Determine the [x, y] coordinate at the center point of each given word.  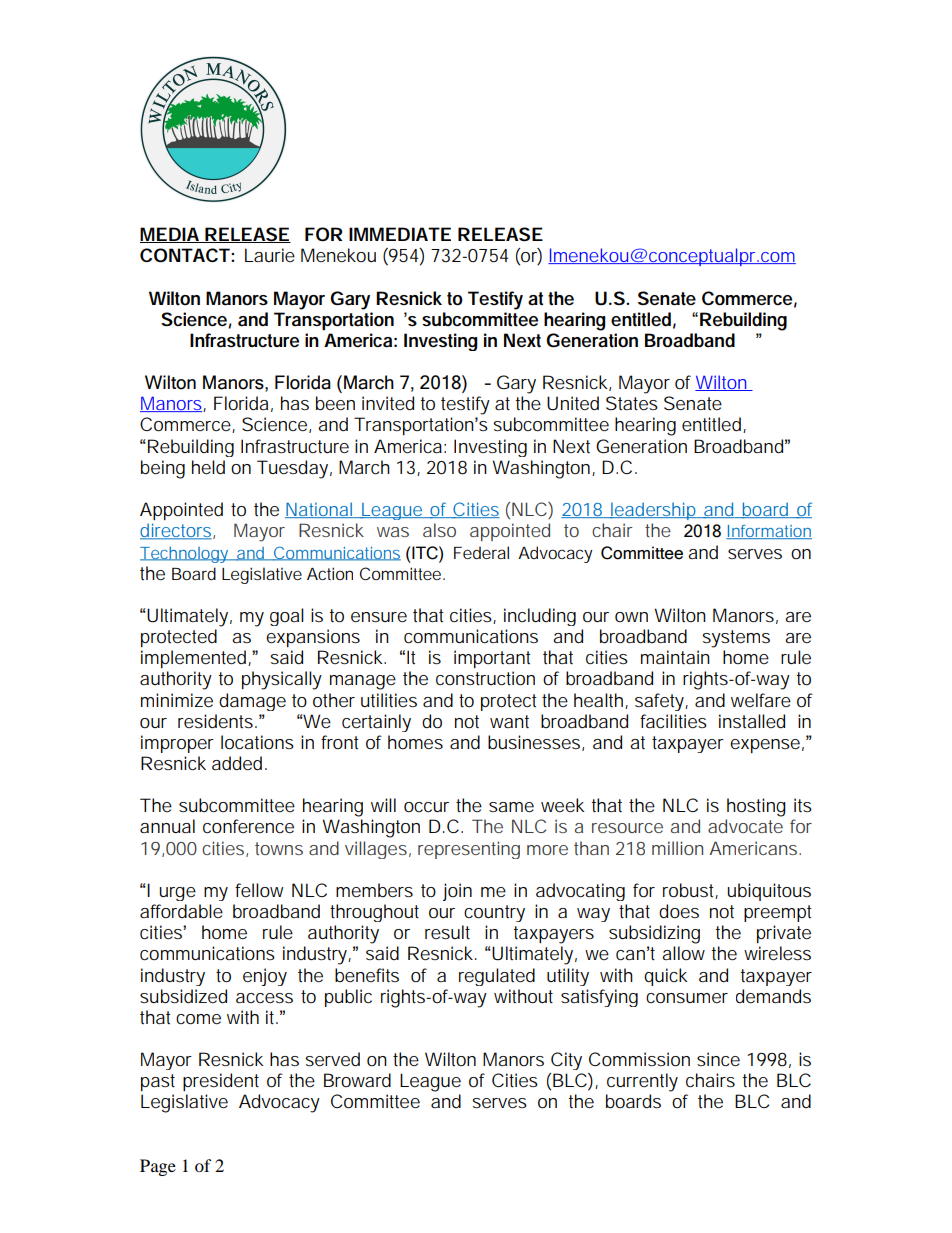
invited [388, 403]
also [439, 530]
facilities [673, 721]
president [221, 1082]
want [509, 721]
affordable [181, 911]
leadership [653, 511]
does [679, 911]
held [208, 467]
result [447, 932]
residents [217, 721]
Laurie [270, 255]
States [632, 403]
